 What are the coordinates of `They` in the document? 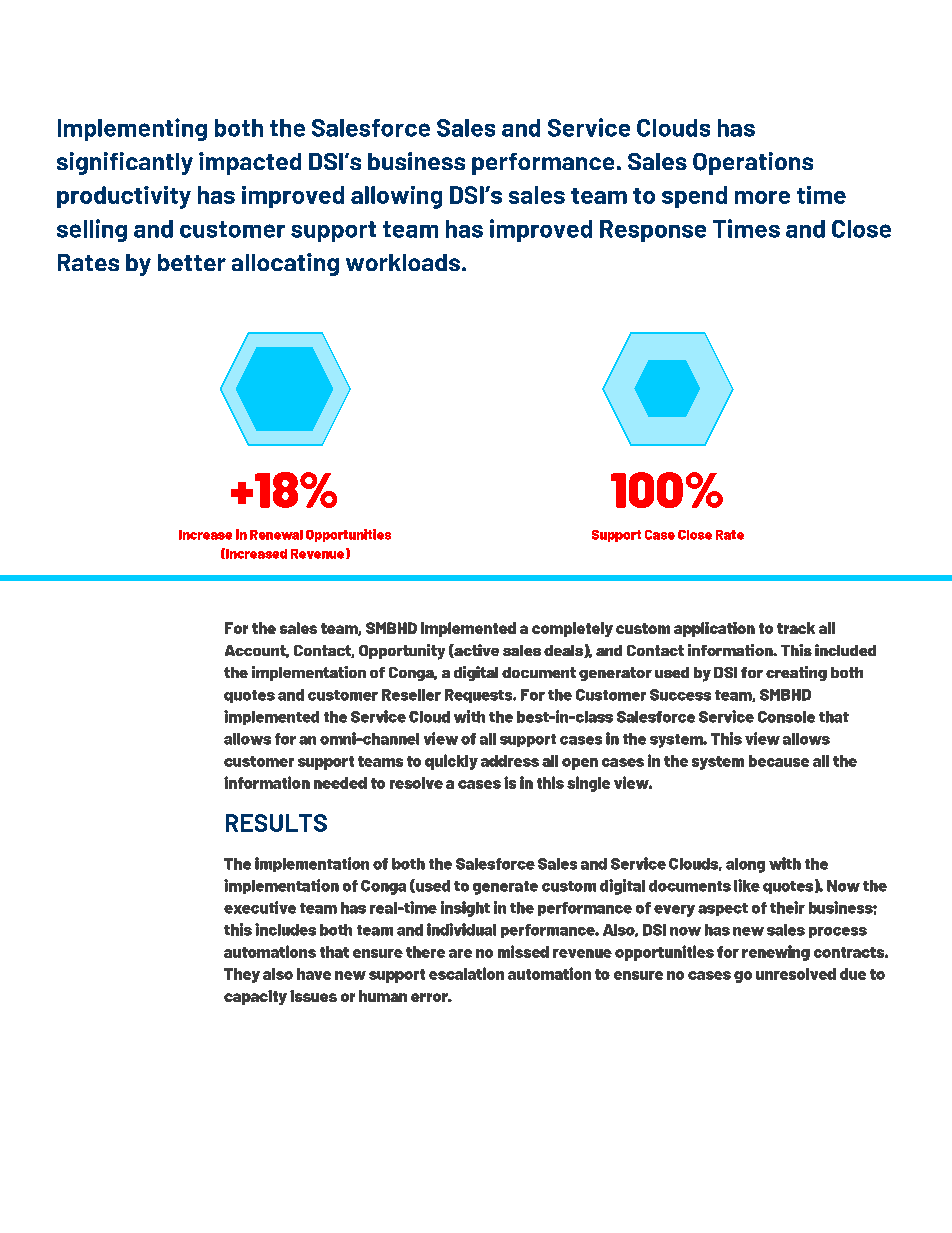 It's located at (242, 975).
